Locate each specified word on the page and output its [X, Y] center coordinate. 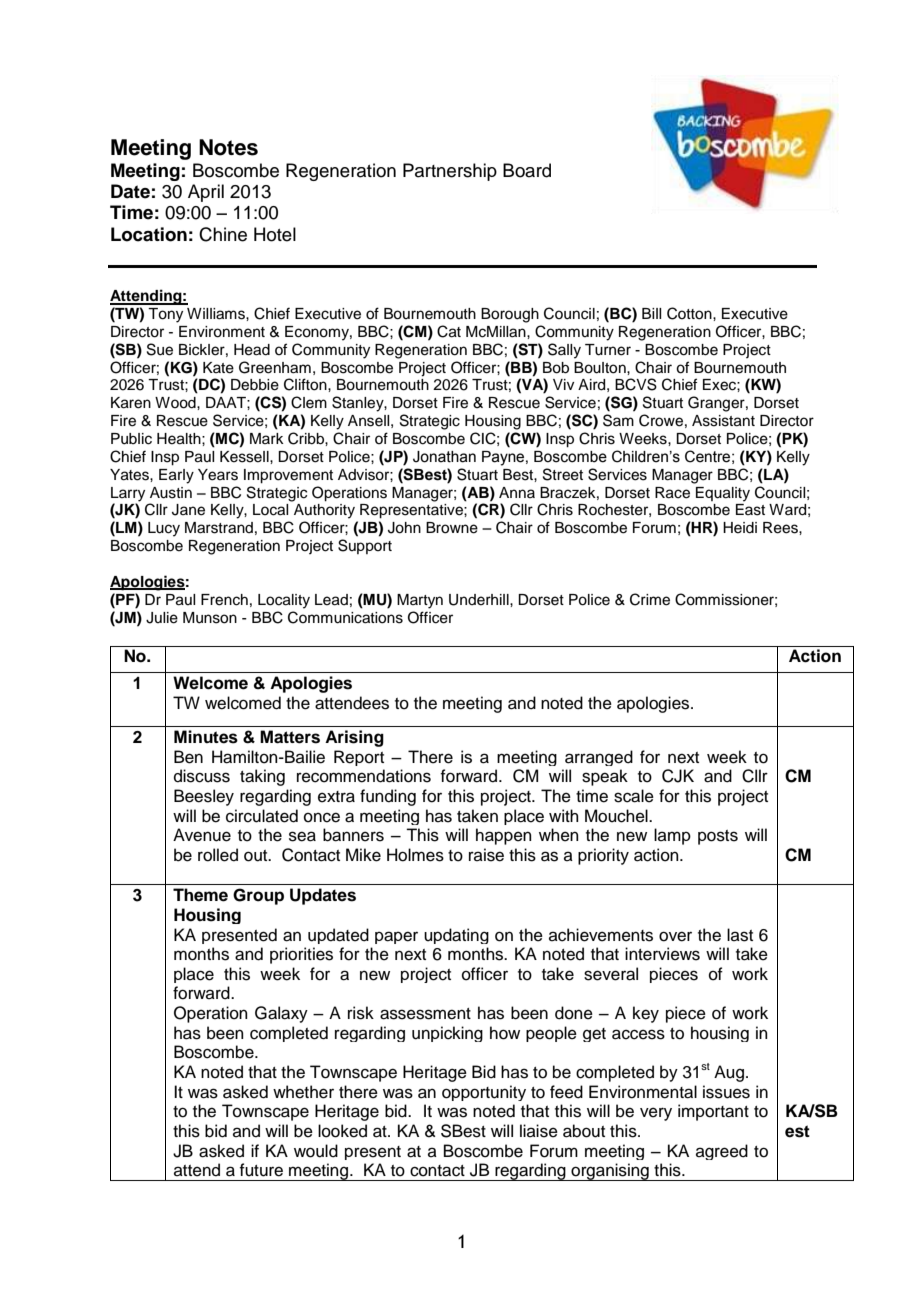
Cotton [690, 313]
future [261, 1170]
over [675, 936]
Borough [510, 315]
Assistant [723, 421]
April [206, 193]
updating [456, 936]
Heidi [740, 528]
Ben [188, 757]
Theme [200, 895]
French [224, 600]
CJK [678, 776]
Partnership [450, 172]
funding [388, 797]
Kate [218, 368]
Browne [452, 528]
